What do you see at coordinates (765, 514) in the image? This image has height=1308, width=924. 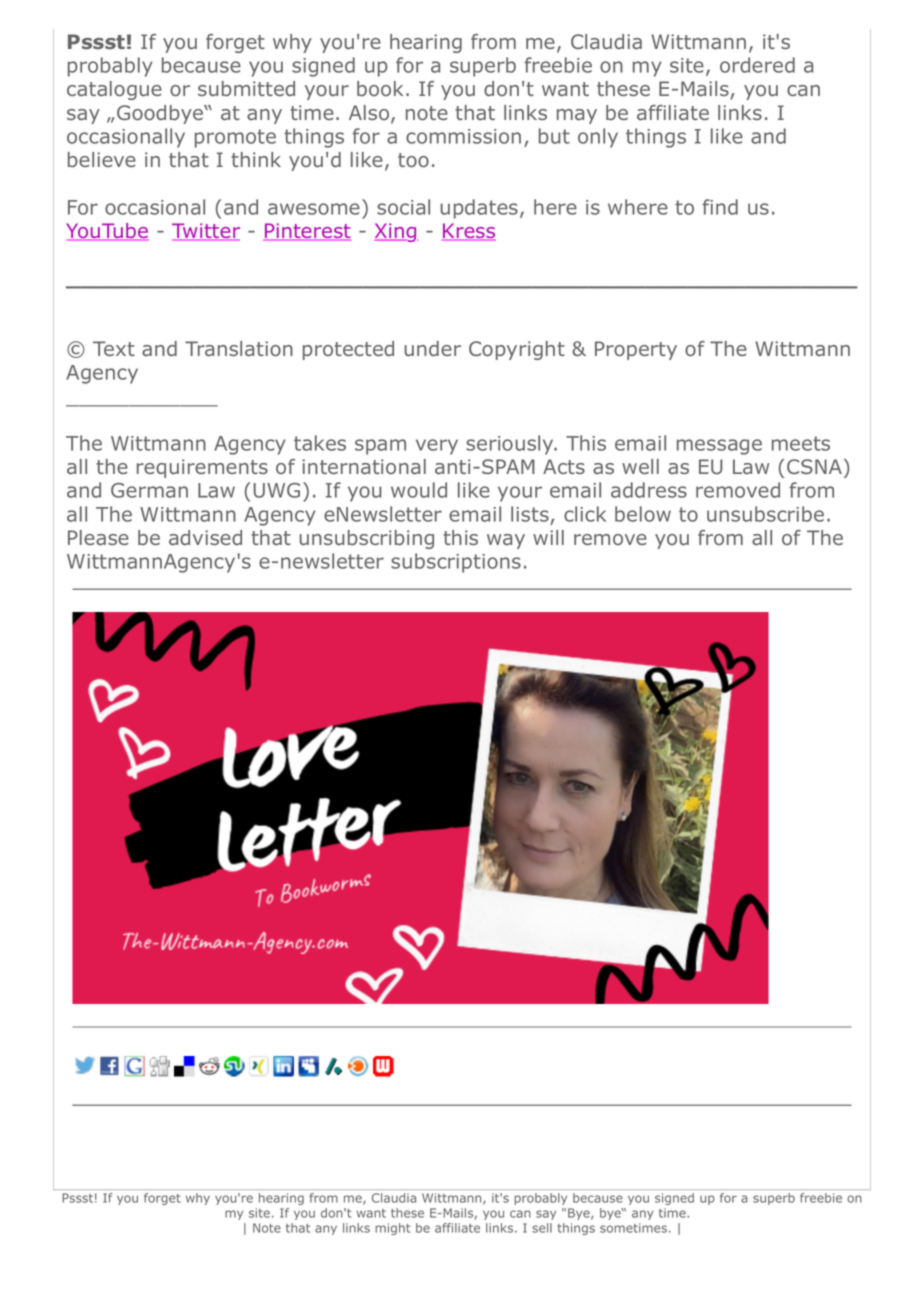 I see `unsubscribe` at bounding box center [765, 514].
